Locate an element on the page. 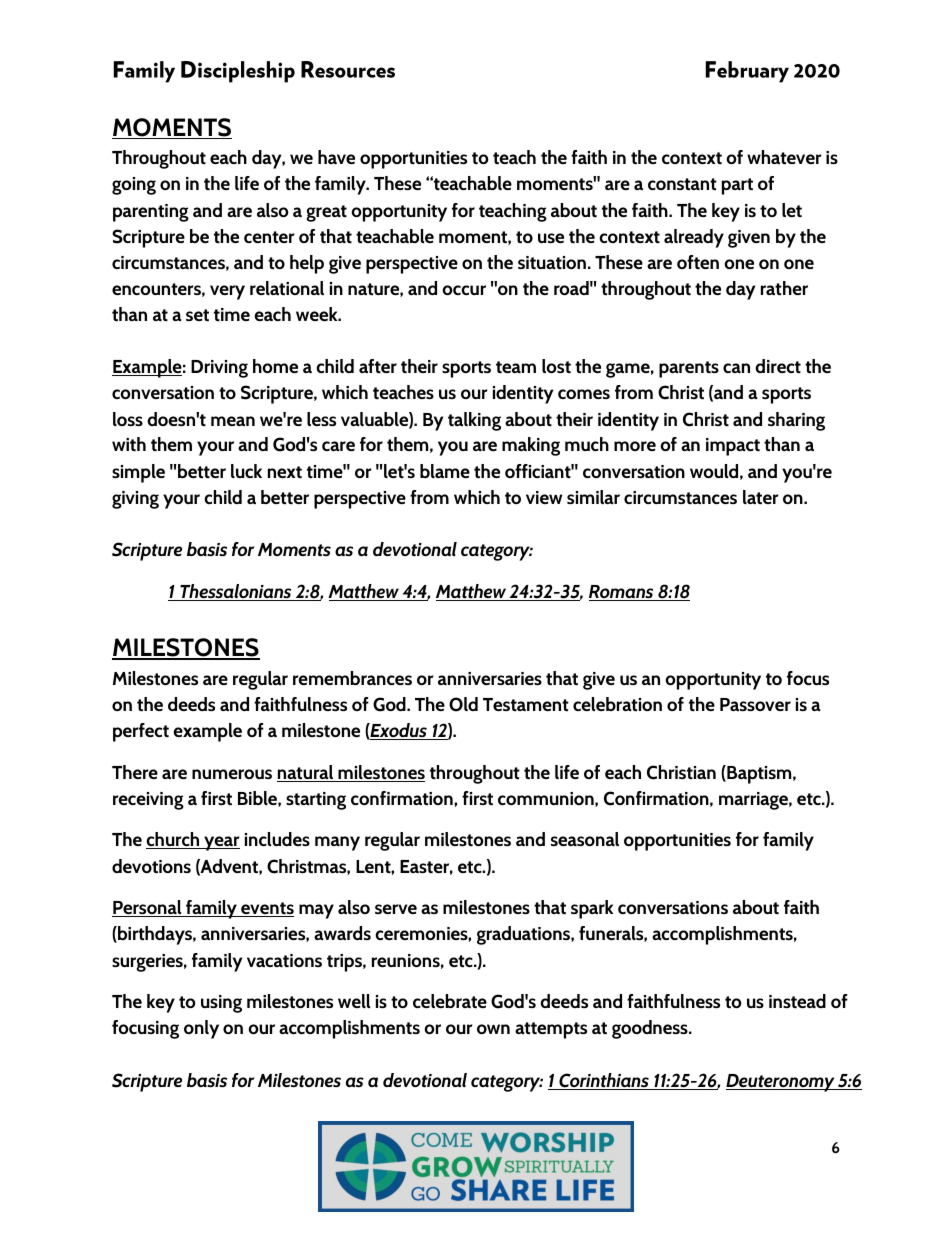  spark is located at coordinates (592, 909).
